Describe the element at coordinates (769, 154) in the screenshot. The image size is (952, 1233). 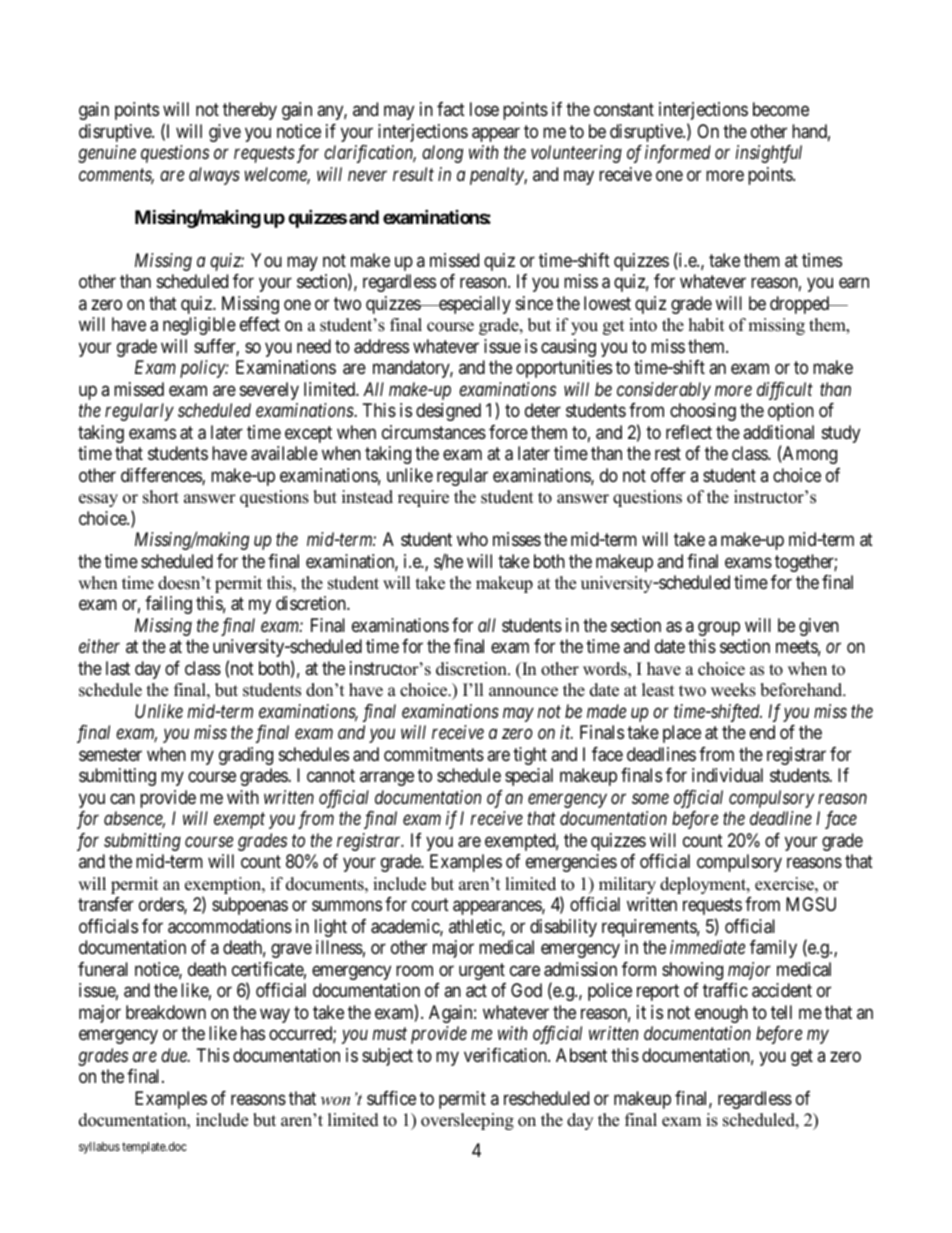
I see `insightful` at that location.
